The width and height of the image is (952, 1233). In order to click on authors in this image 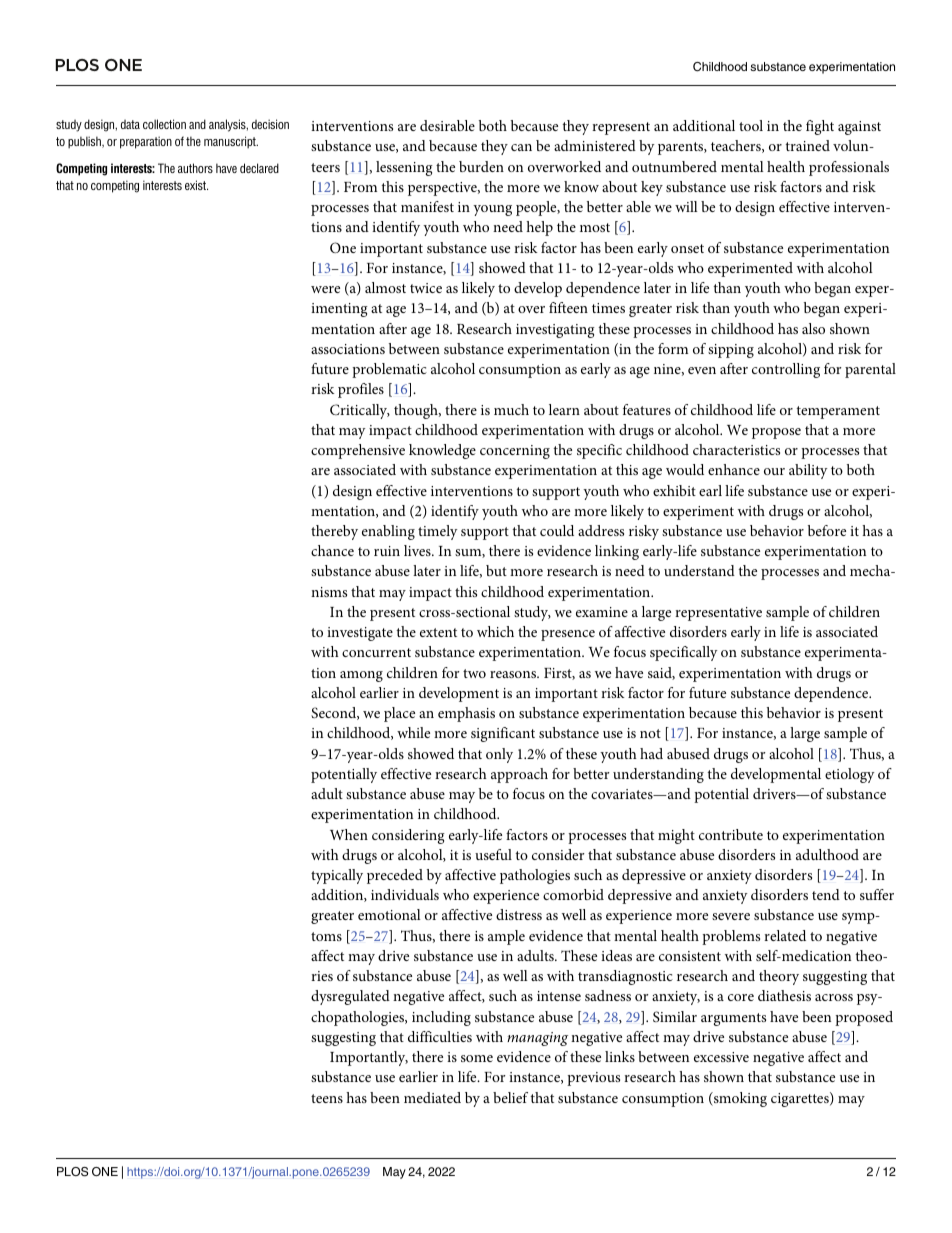, I will do `click(195, 168)`.
